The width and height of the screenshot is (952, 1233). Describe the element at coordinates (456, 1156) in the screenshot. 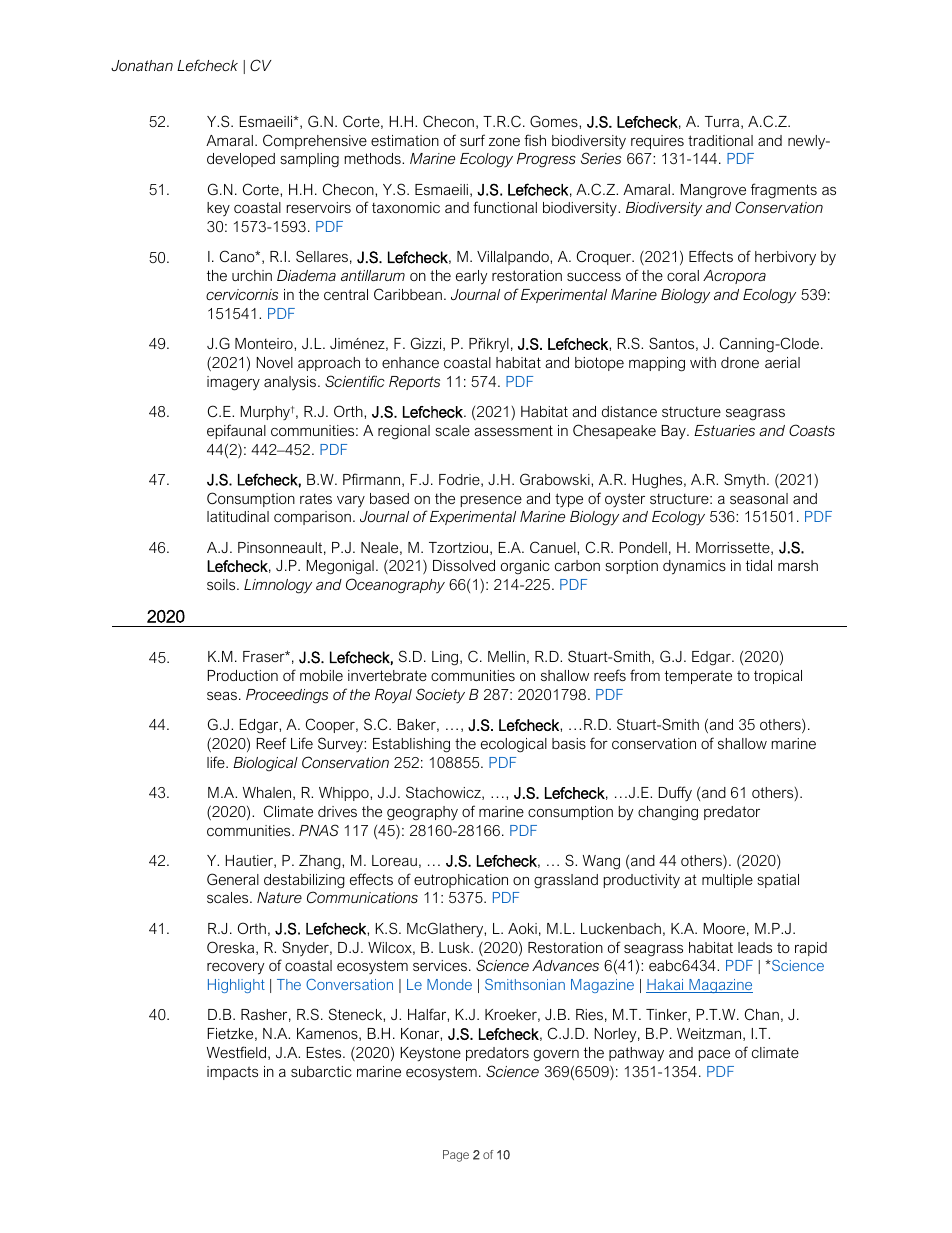

I see `Page` at that location.
